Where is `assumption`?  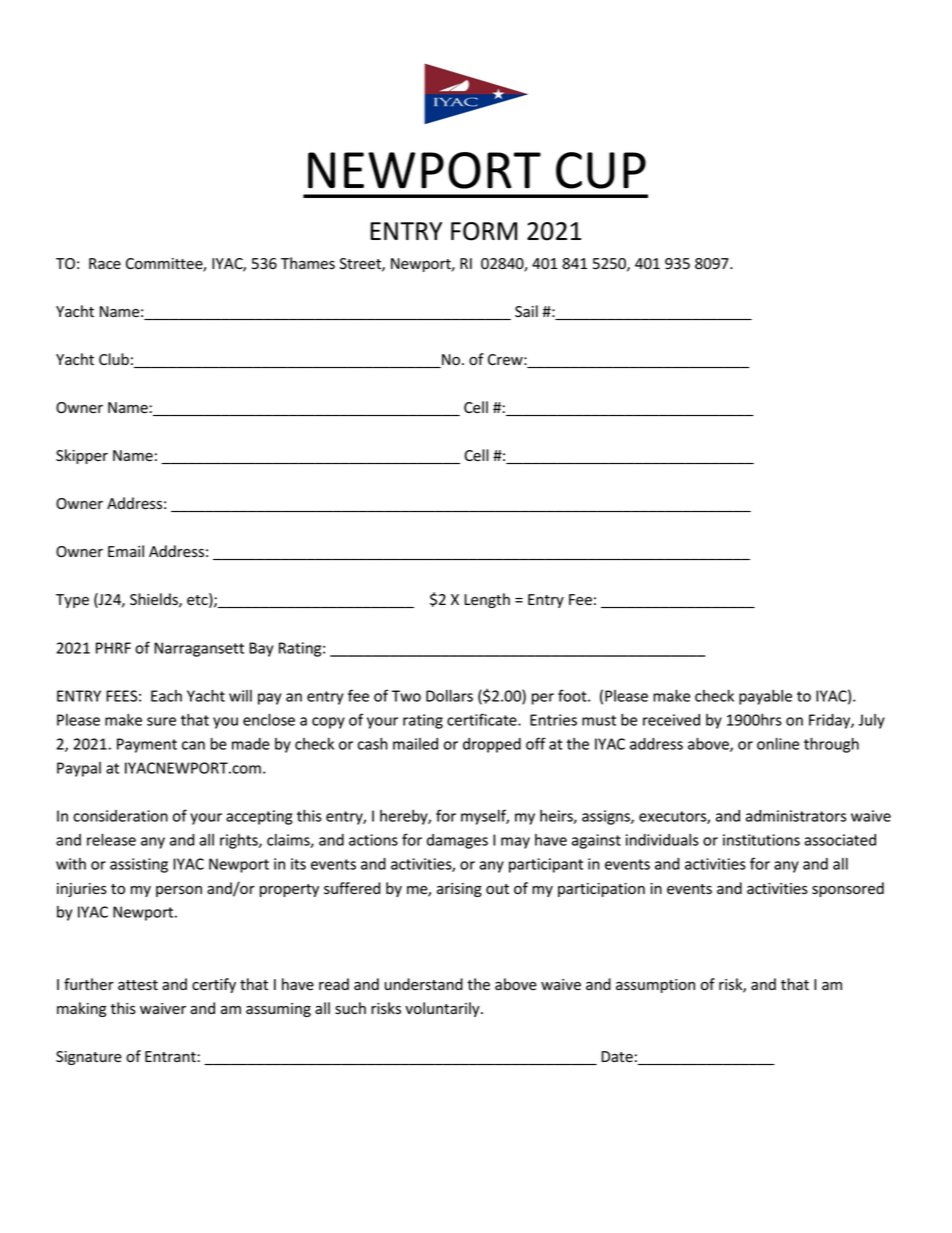 assumption is located at coordinates (655, 986).
